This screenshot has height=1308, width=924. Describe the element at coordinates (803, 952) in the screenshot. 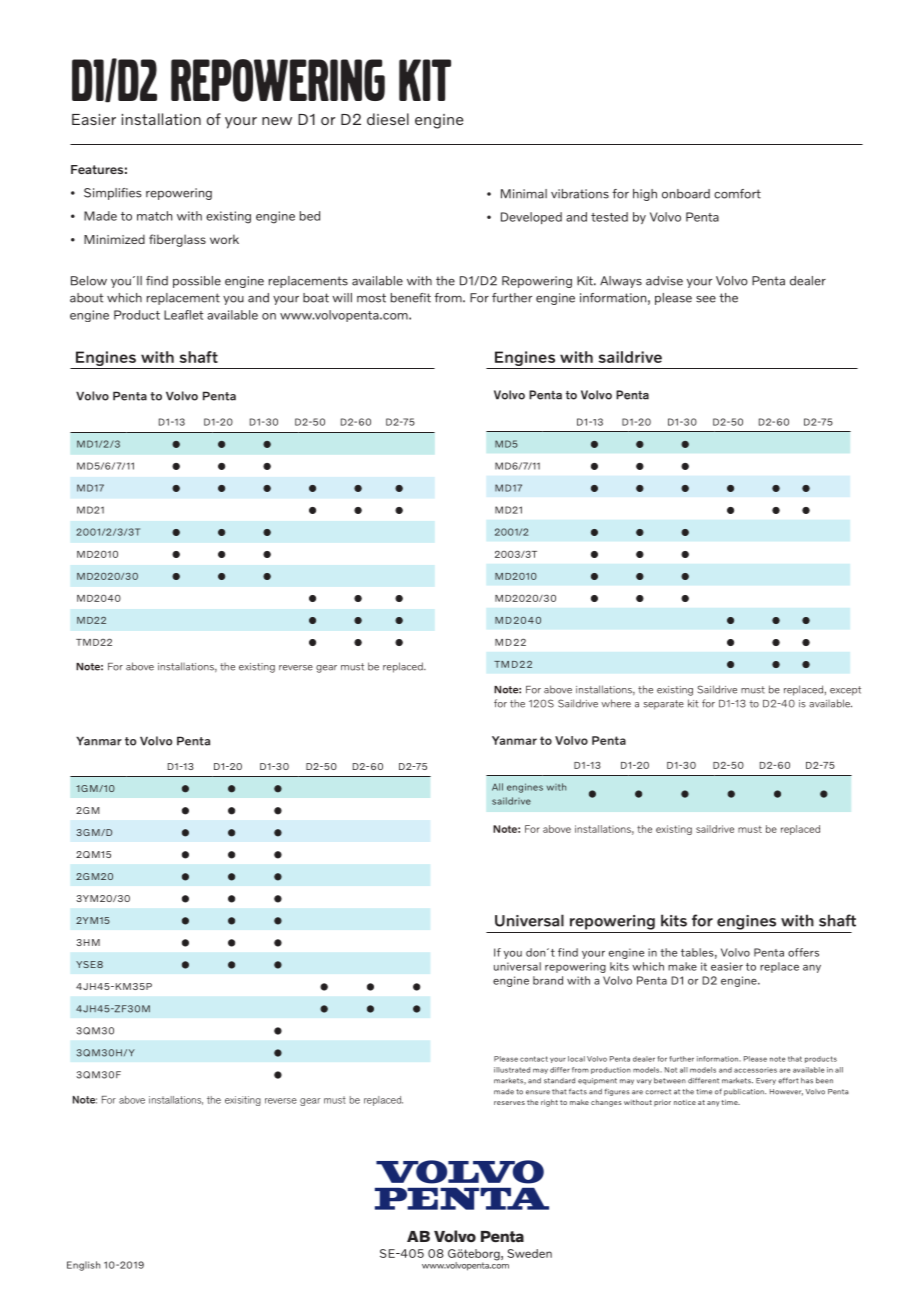

I see `offers` at that location.
